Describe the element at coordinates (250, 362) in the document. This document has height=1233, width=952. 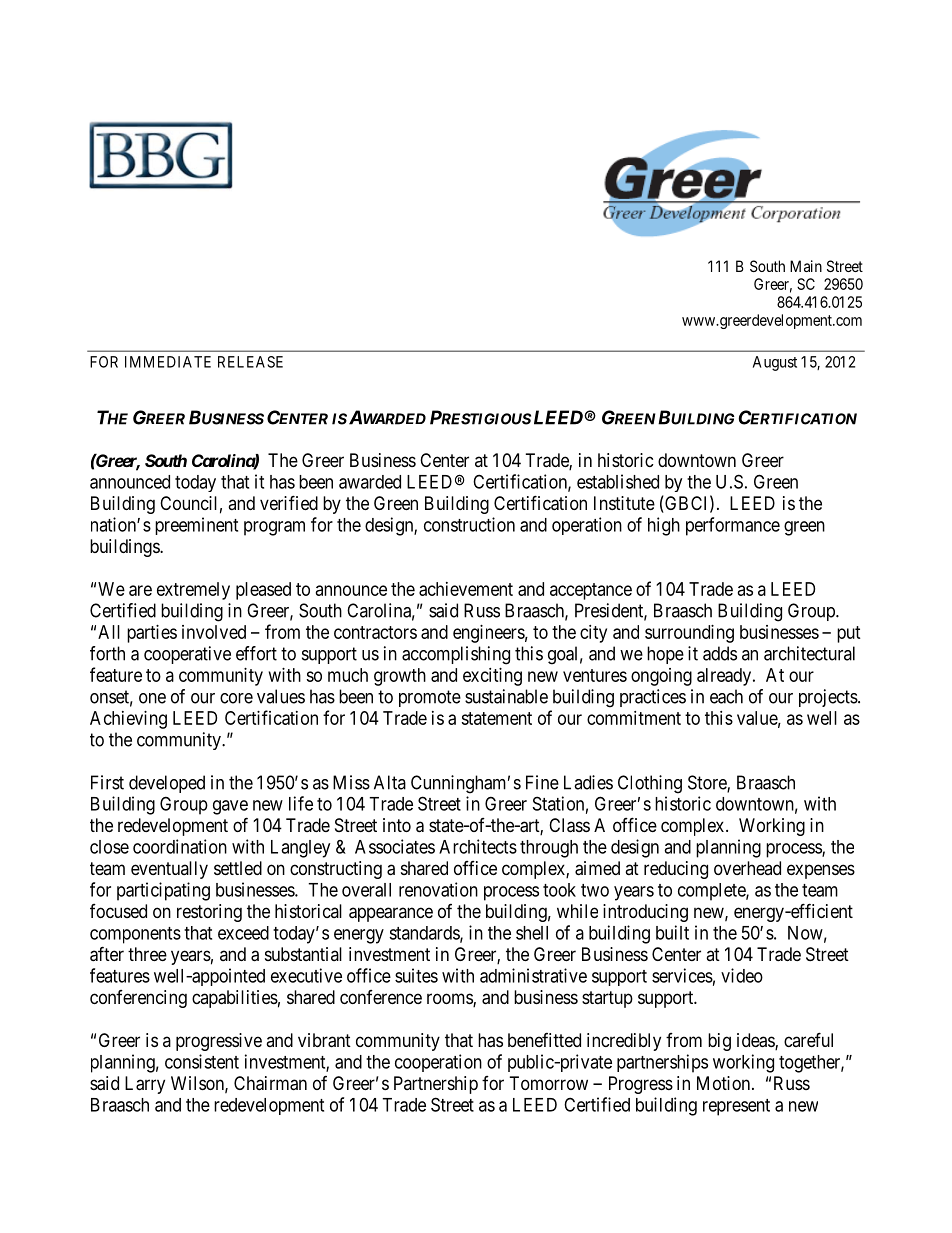
I see `RELEASE` at that location.
